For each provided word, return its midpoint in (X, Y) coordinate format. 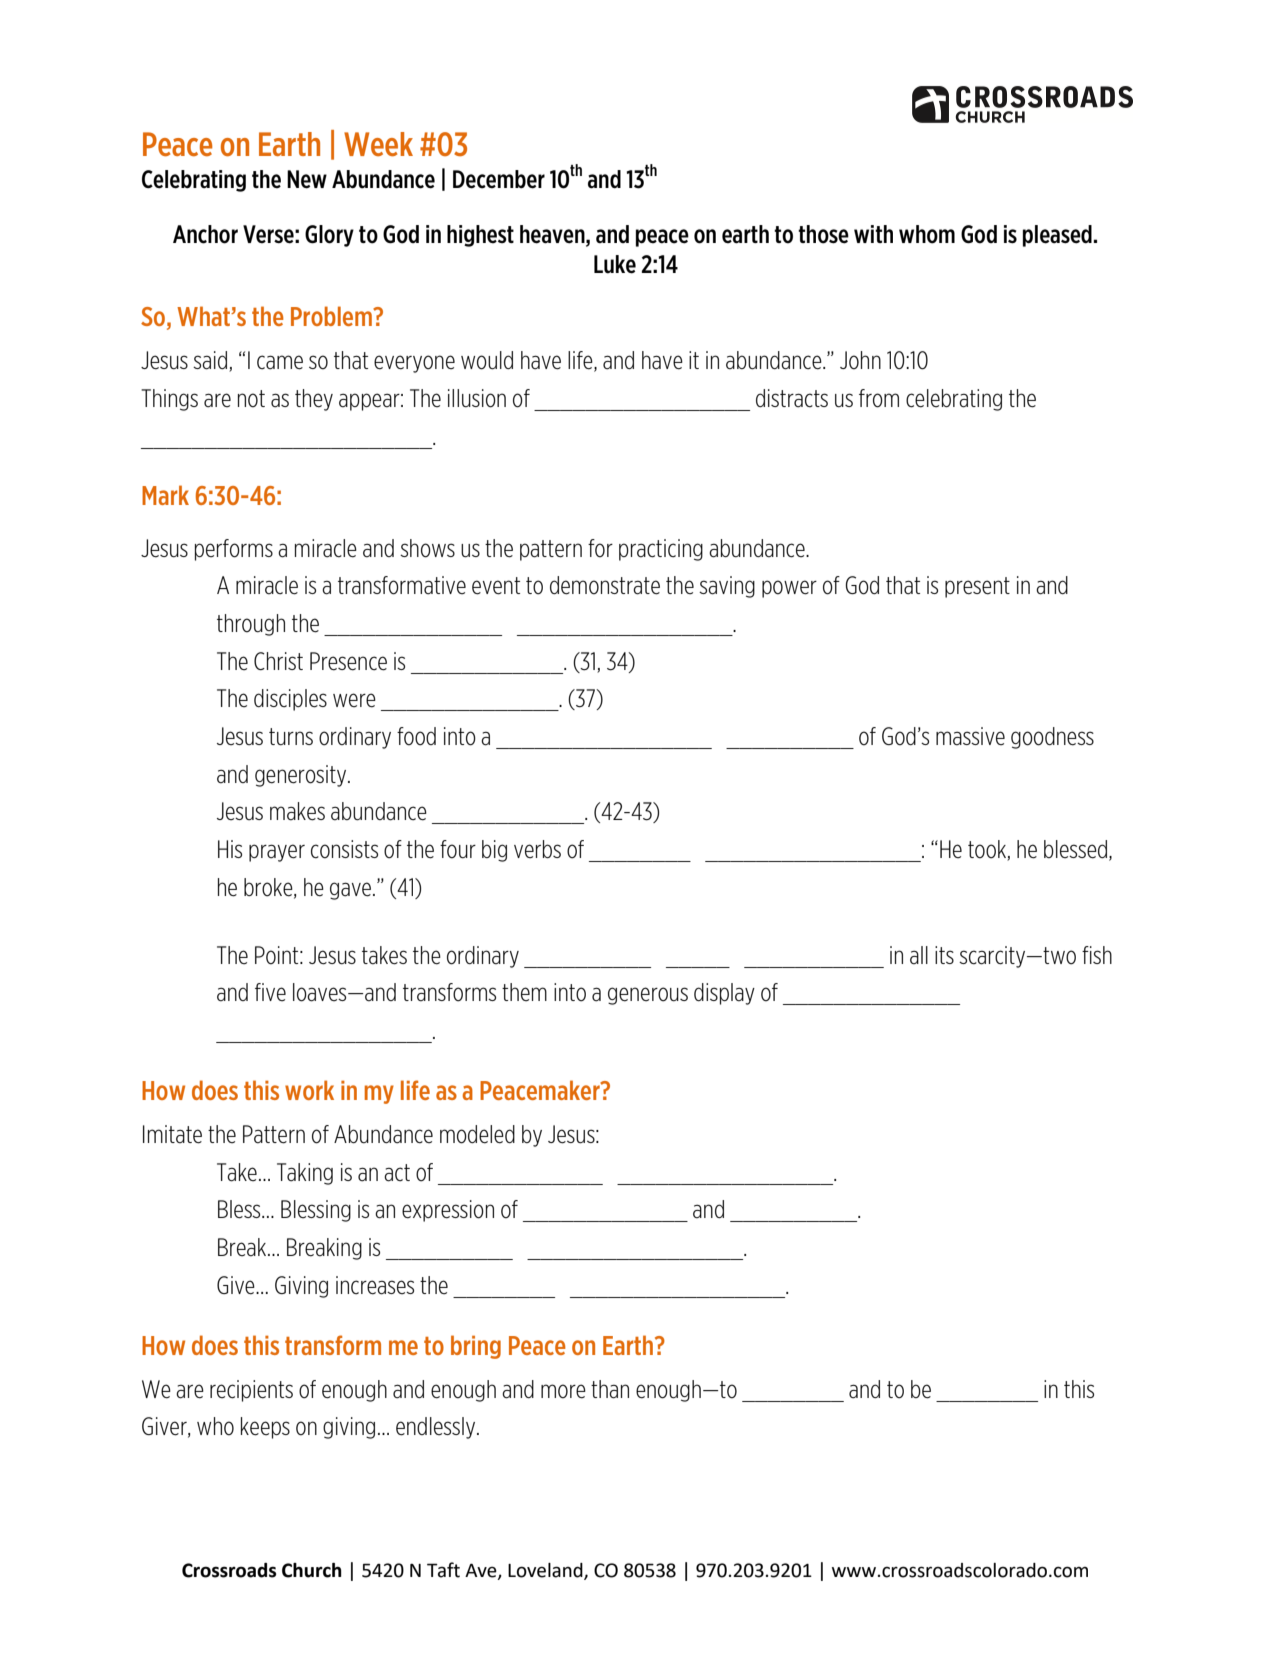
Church (312, 1570)
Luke (615, 264)
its (944, 955)
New (307, 179)
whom (927, 234)
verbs (537, 849)
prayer (277, 853)
